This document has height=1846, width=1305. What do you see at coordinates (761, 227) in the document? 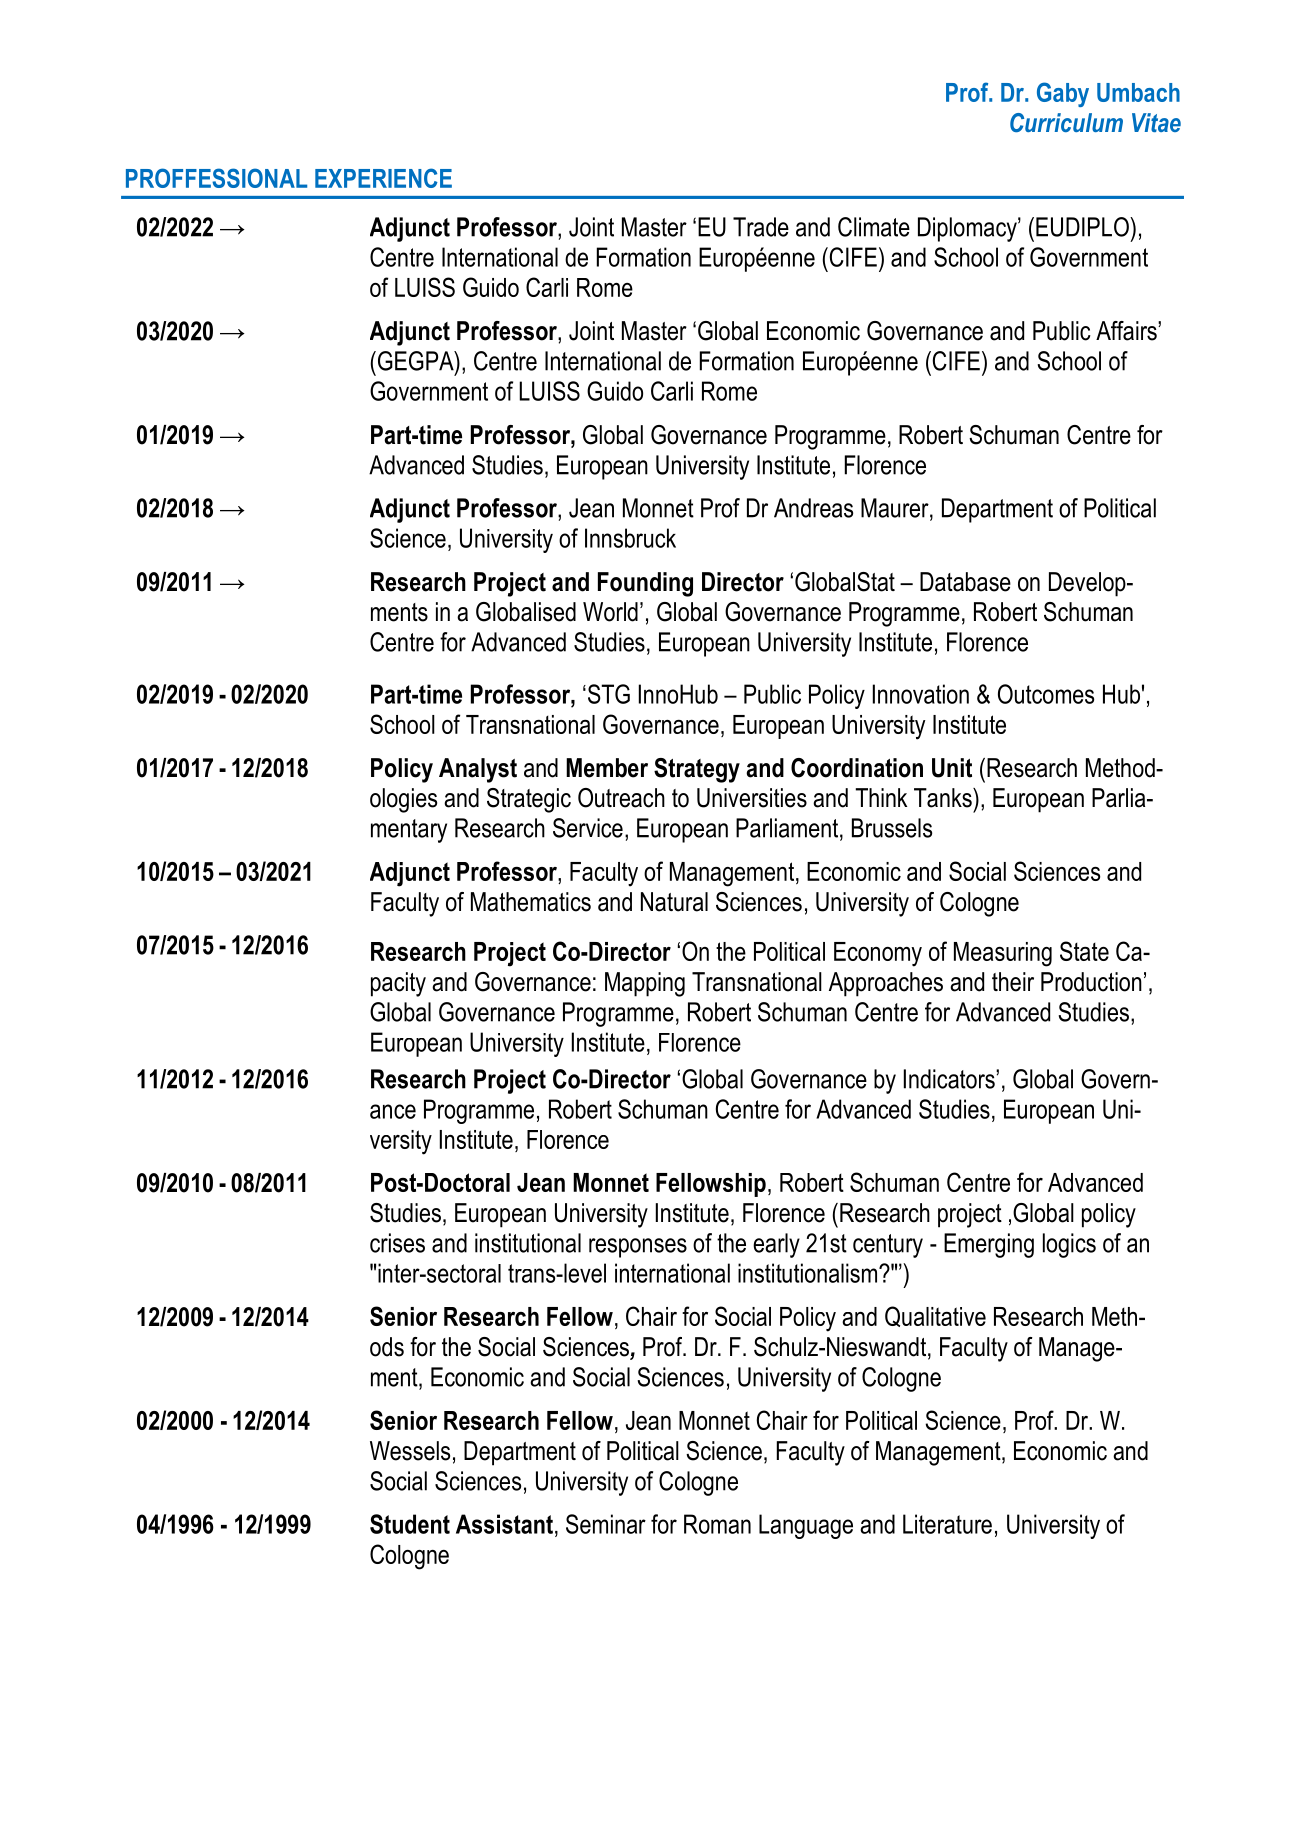
I see `Trade` at bounding box center [761, 227].
